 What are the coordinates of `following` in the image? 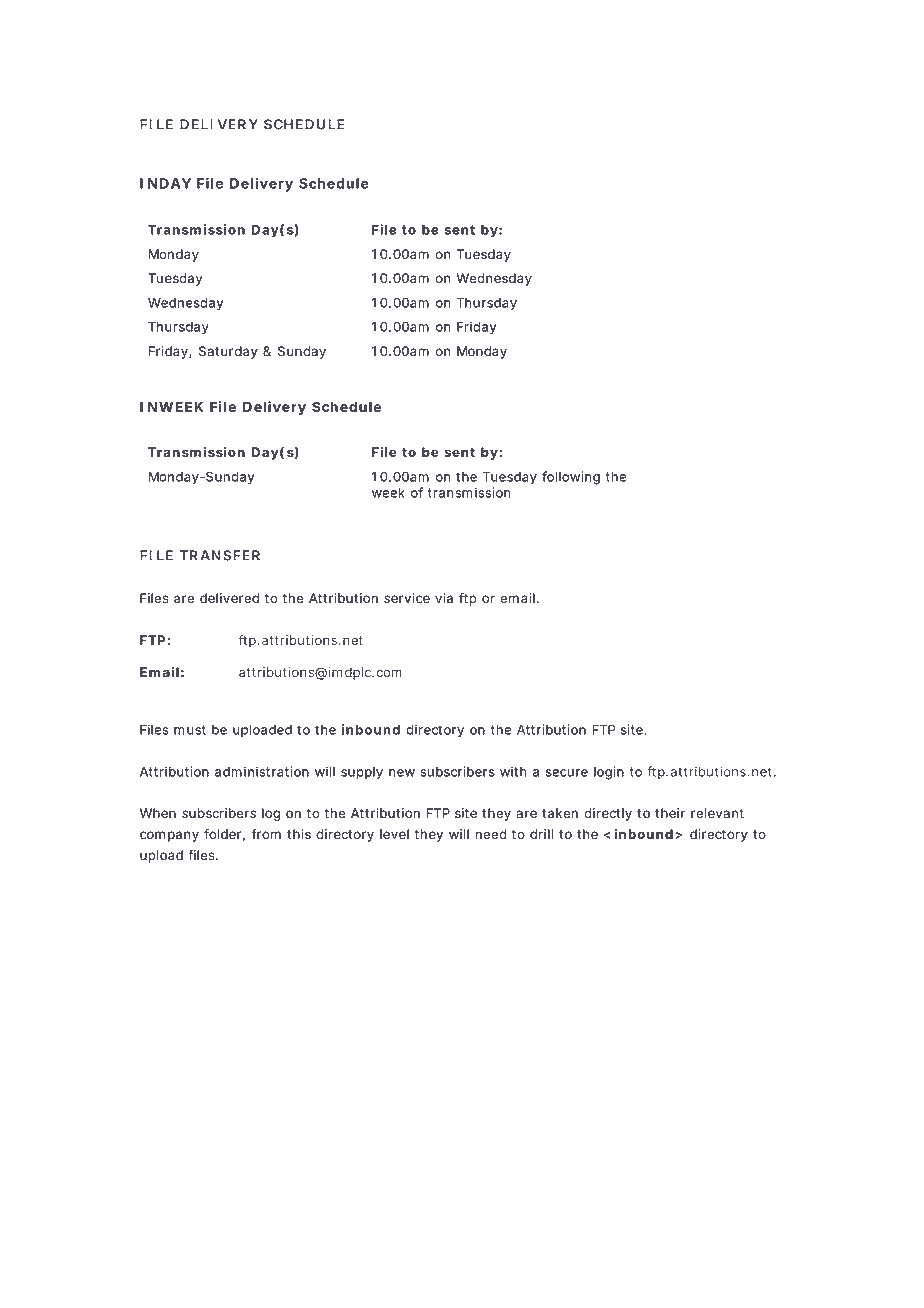 It's located at (571, 478).
